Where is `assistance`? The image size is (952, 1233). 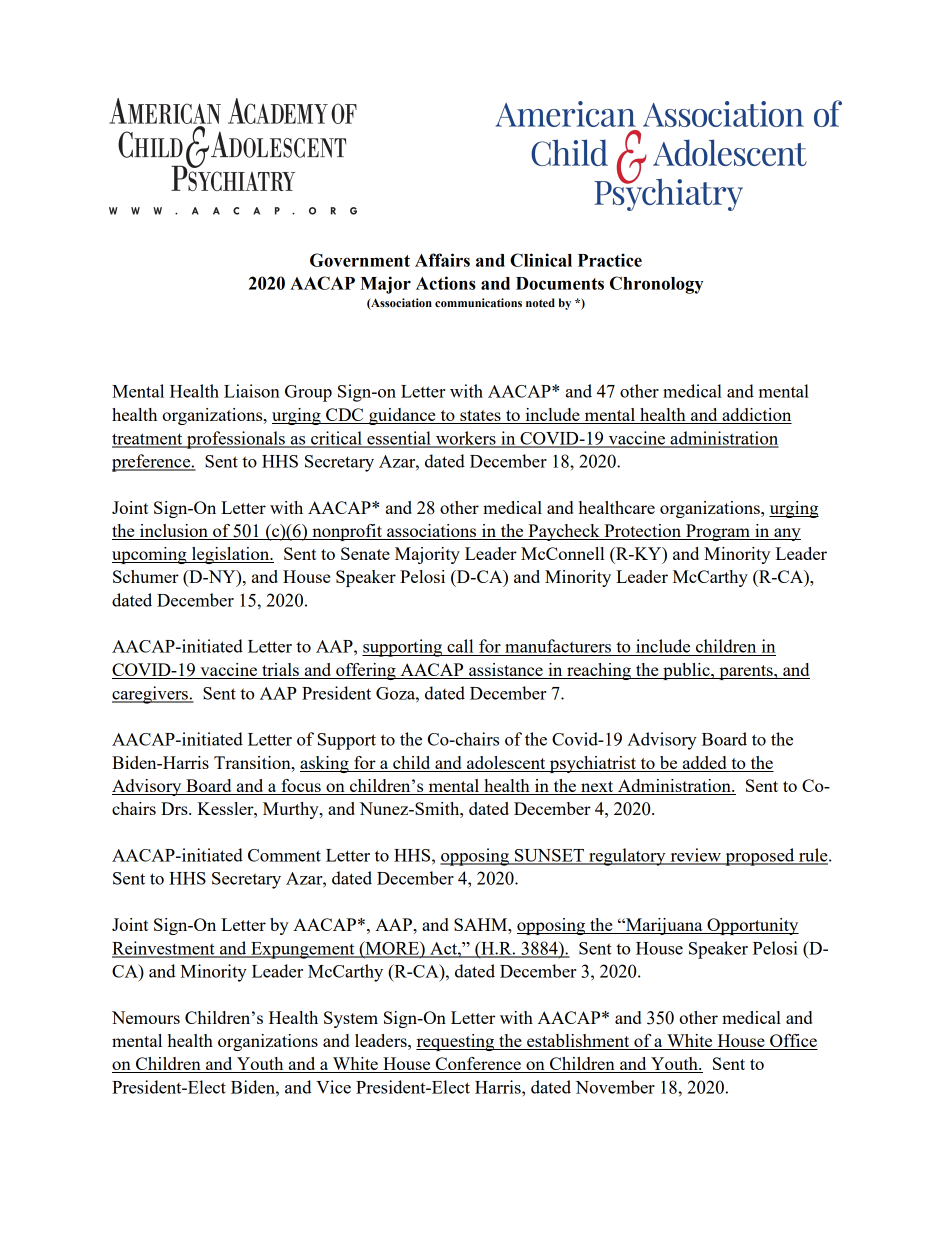
assistance is located at coordinates (506, 671).
